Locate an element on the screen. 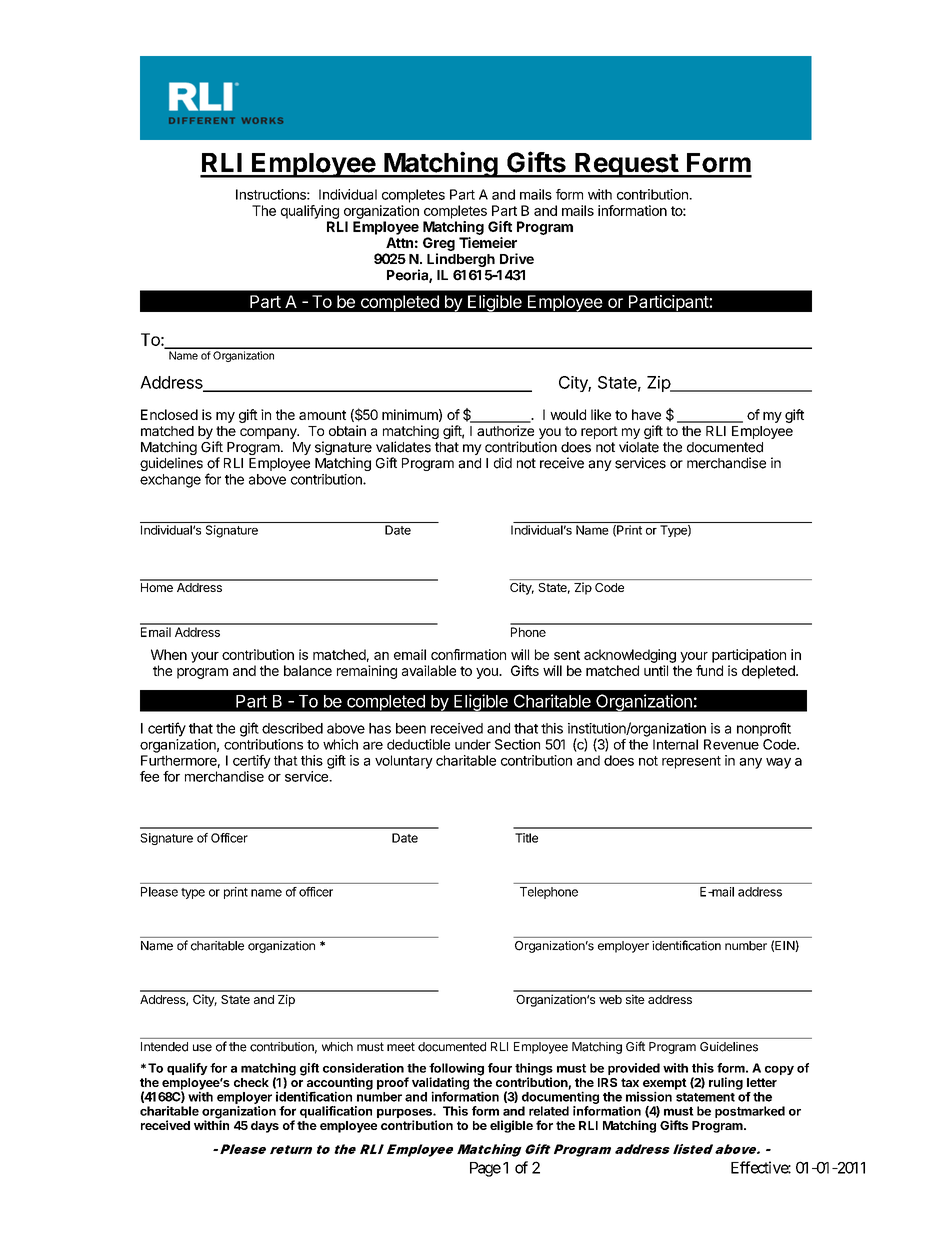  fee is located at coordinates (149, 776).
